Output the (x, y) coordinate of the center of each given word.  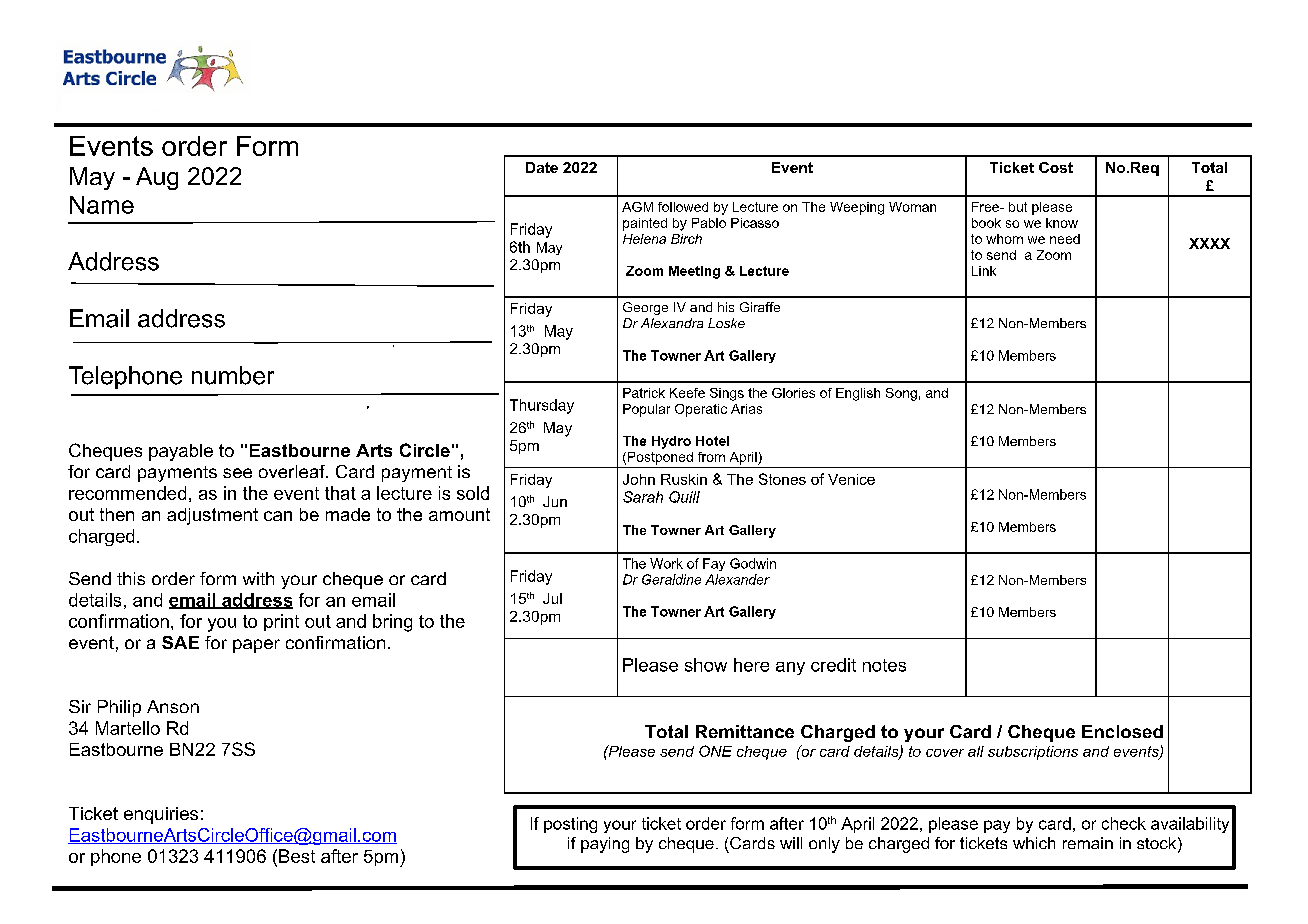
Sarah (643, 497)
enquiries (161, 815)
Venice (851, 479)
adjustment (212, 516)
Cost (1056, 167)
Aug (157, 178)
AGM (637, 207)
